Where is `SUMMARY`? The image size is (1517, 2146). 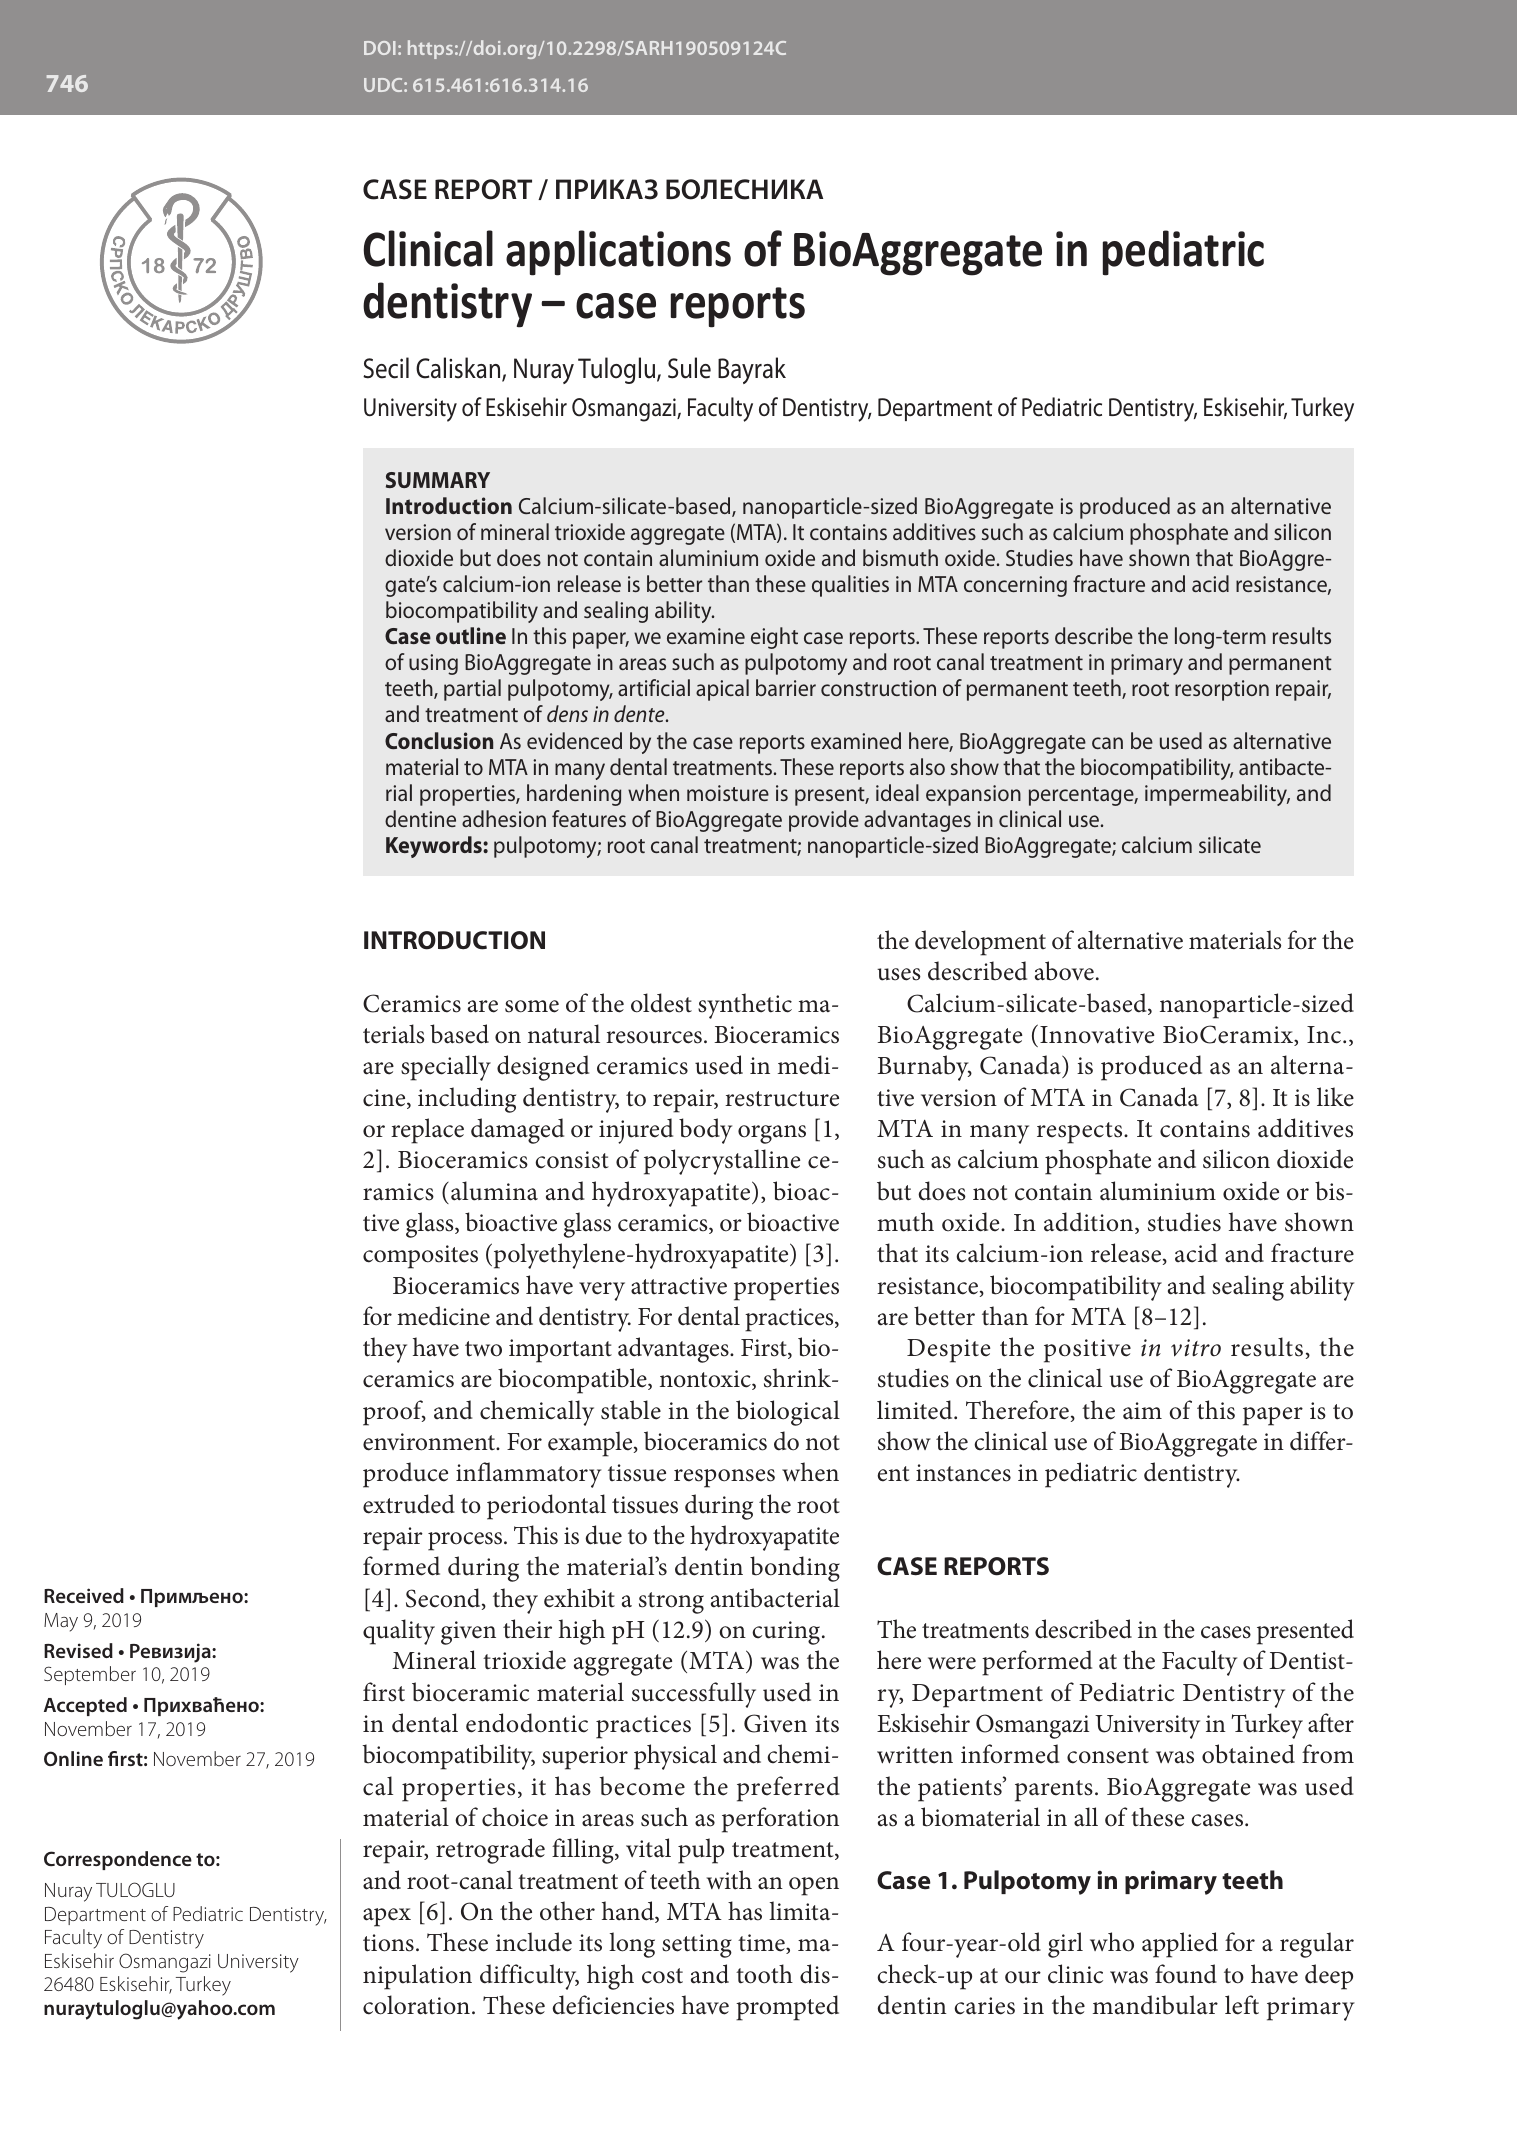
SUMMARY is located at coordinates (438, 480).
